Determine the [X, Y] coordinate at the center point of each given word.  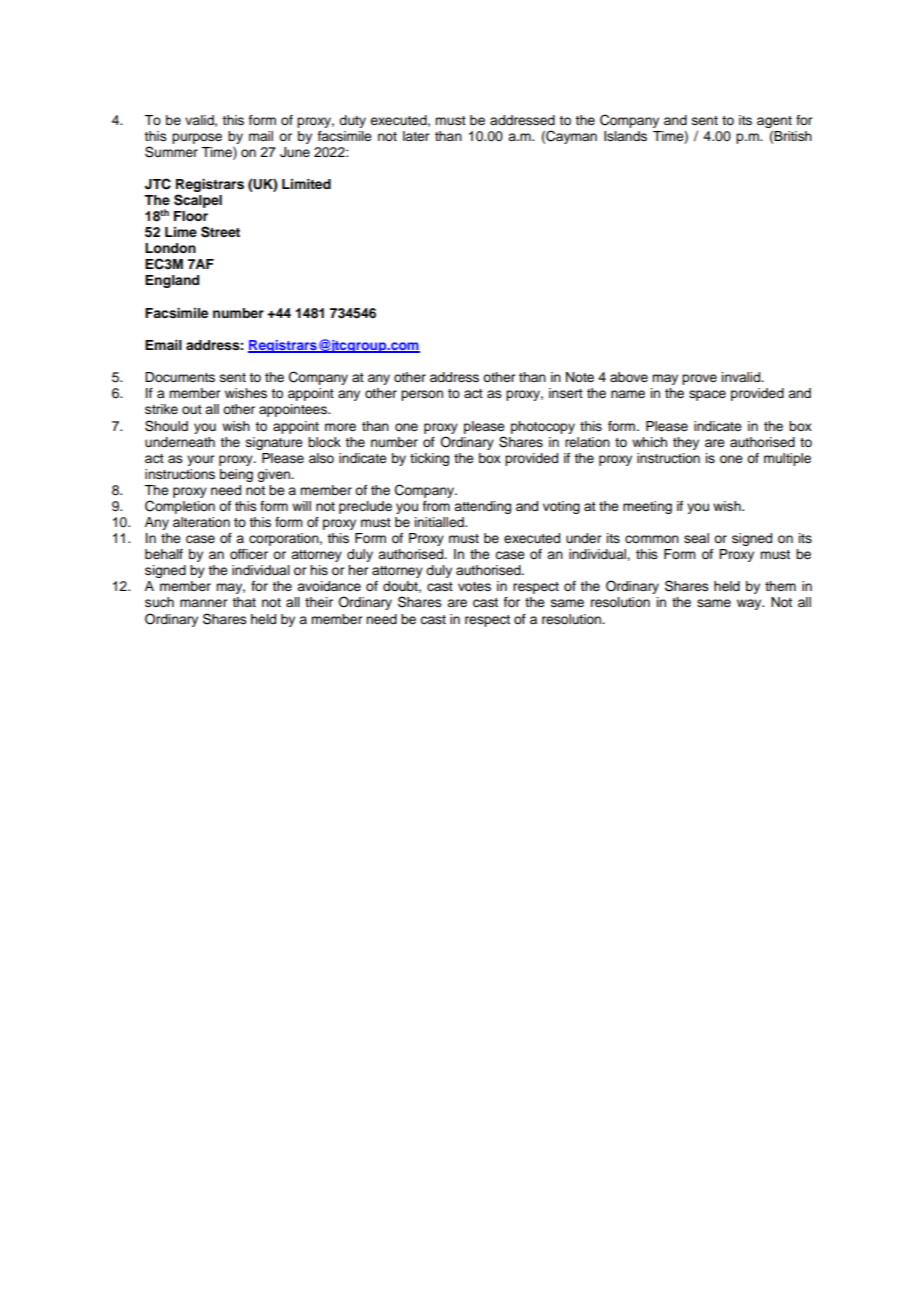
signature [274, 443]
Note [580, 377]
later [416, 136]
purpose [197, 138]
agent [774, 122]
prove [699, 379]
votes [474, 586]
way [750, 604]
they [686, 443]
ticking [429, 459]
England [172, 281]
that [244, 602]
